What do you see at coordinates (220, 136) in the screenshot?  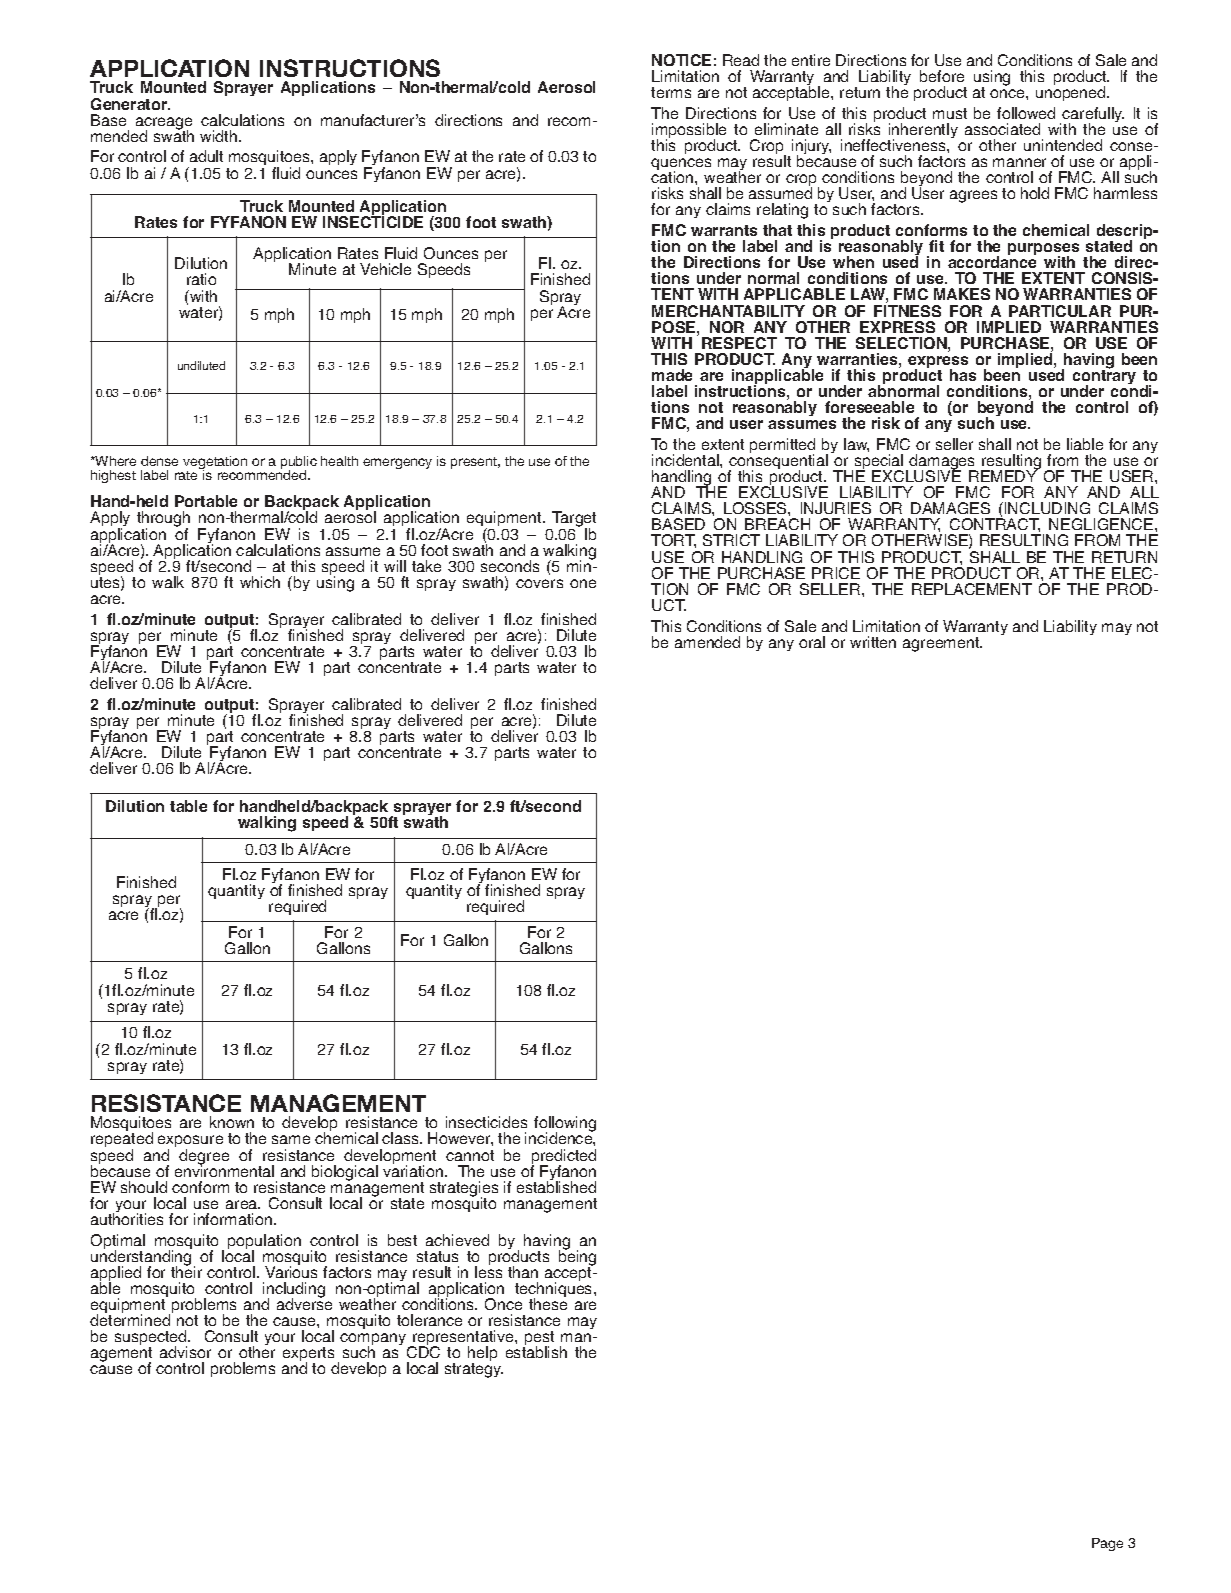 I see `width` at bounding box center [220, 136].
